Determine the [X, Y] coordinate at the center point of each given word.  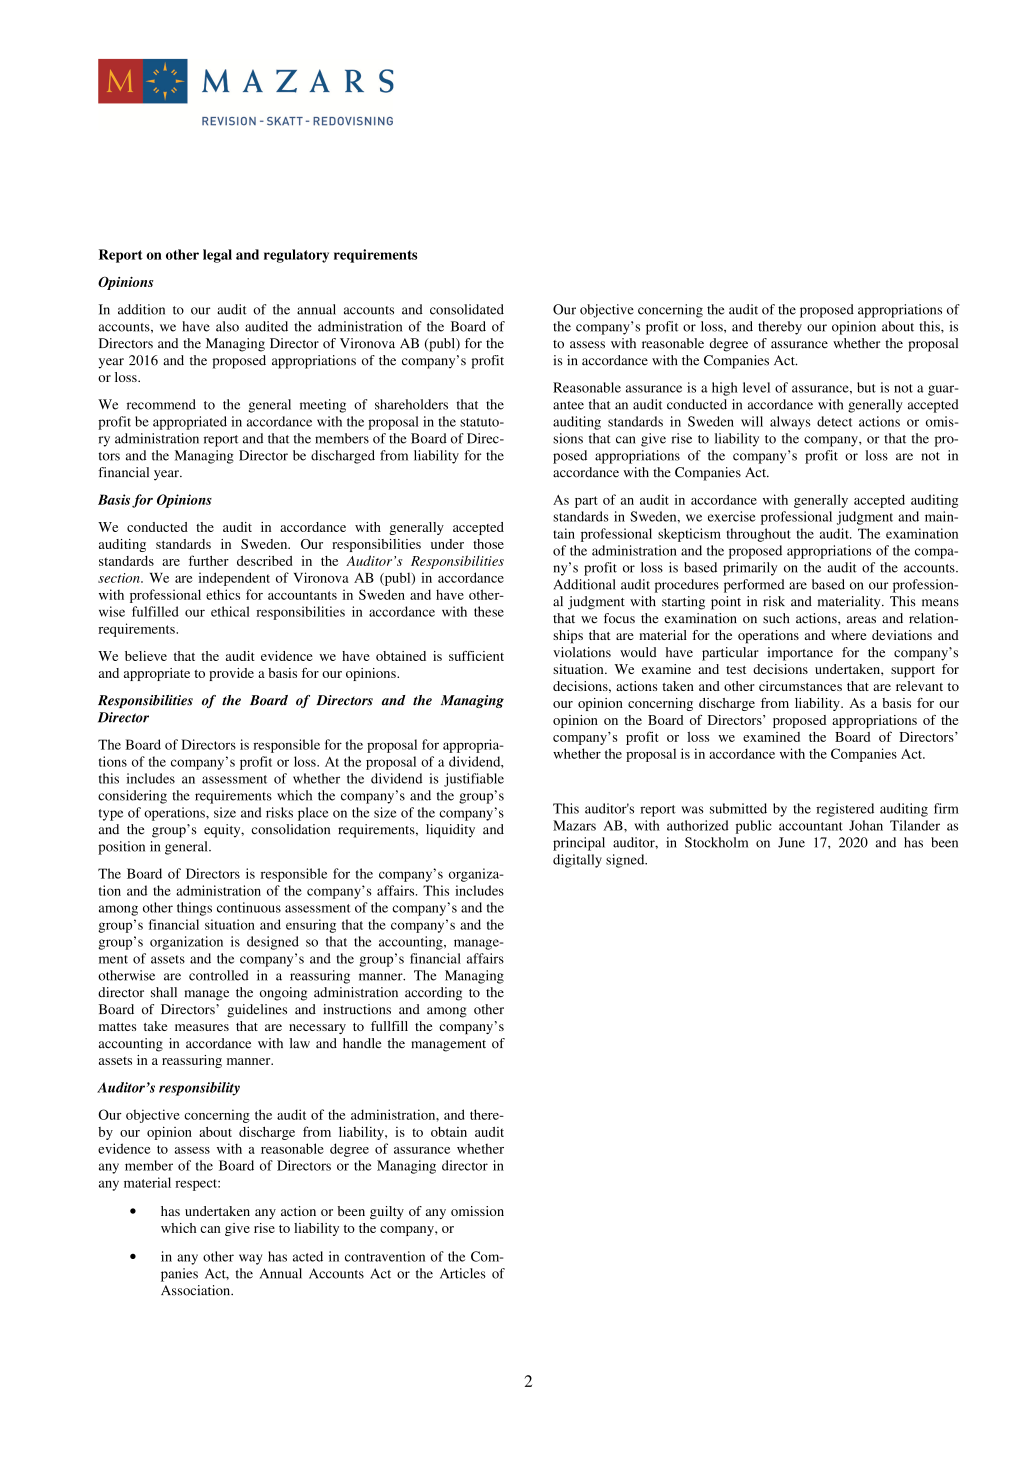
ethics [223, 594]
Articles [463, 1273]
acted [308, 1256]
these [489, 611]
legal [217, 256]
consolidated [467, 309]
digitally [577, 861]
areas [861, 620]
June [791, 842]
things [194, 909]
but [866, 387]
